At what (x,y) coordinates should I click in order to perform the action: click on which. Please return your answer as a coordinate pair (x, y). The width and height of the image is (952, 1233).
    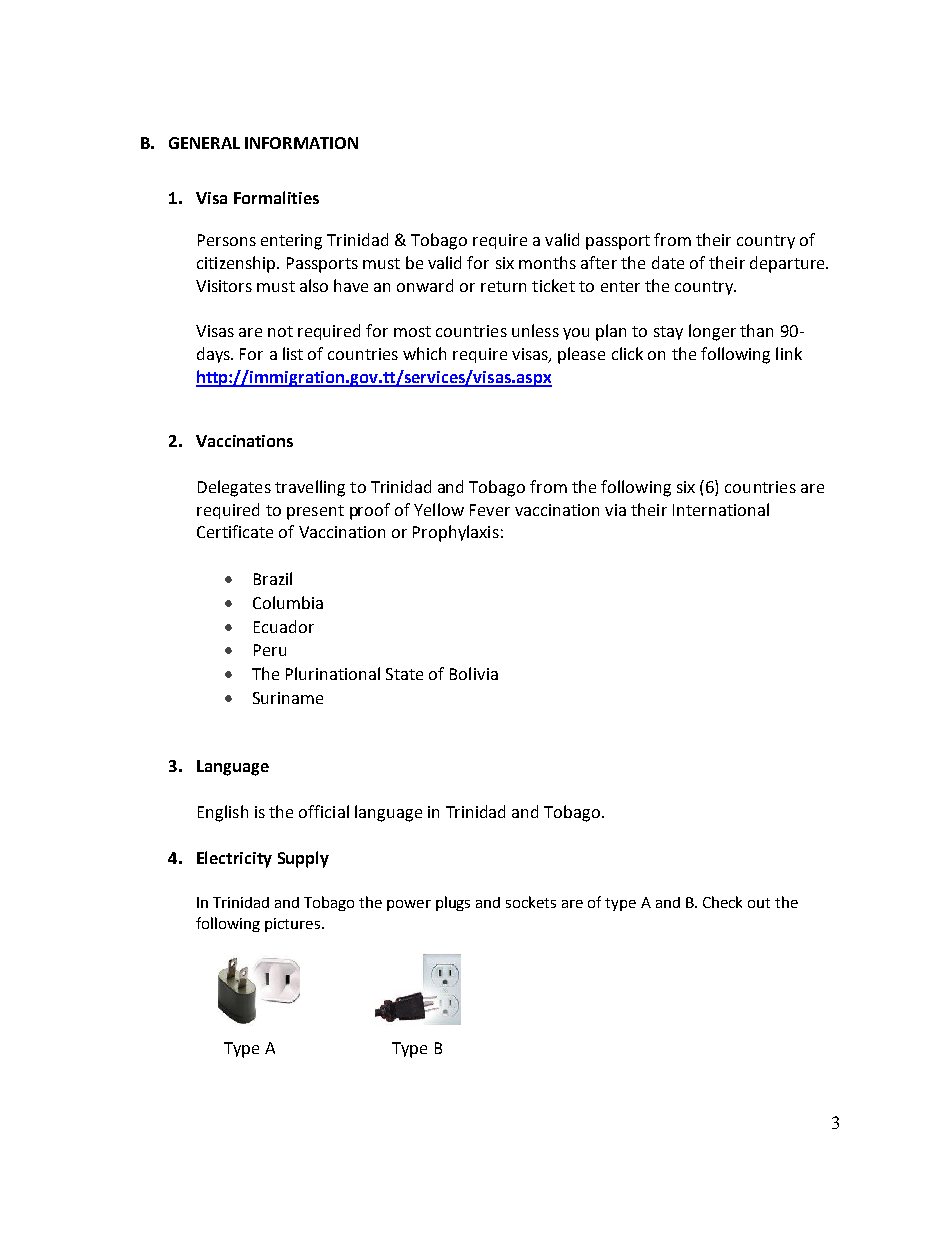
    Looking at the image, I should click on (424, 353).
